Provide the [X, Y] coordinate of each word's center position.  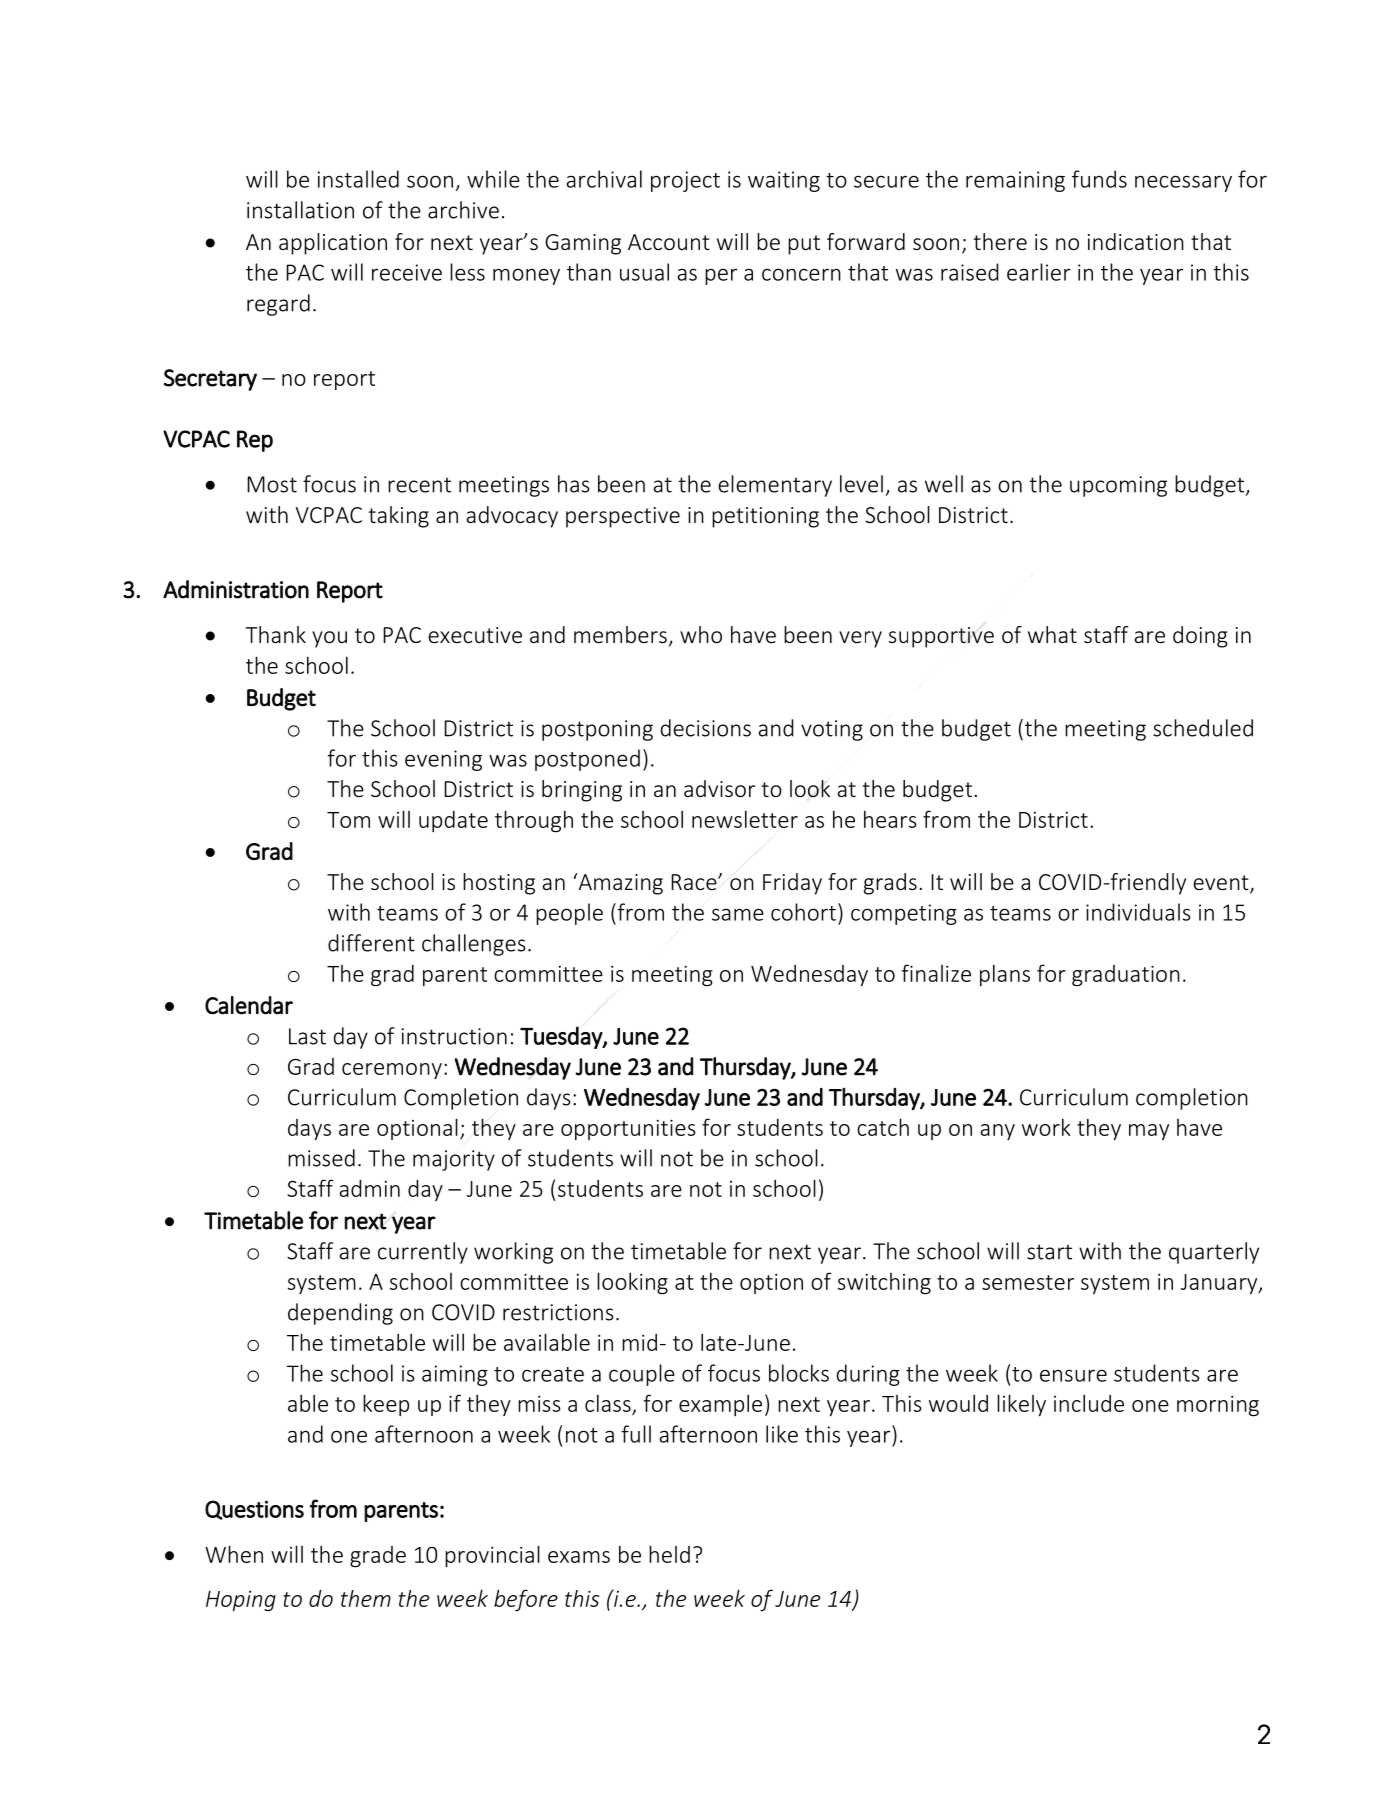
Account [669, 242]
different [371, 943]
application [333, 244]
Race [695, 882]
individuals [1138, 912]
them [366, 1598]
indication [1136, 241]
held [669, 1554]
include [1089, 1403]
